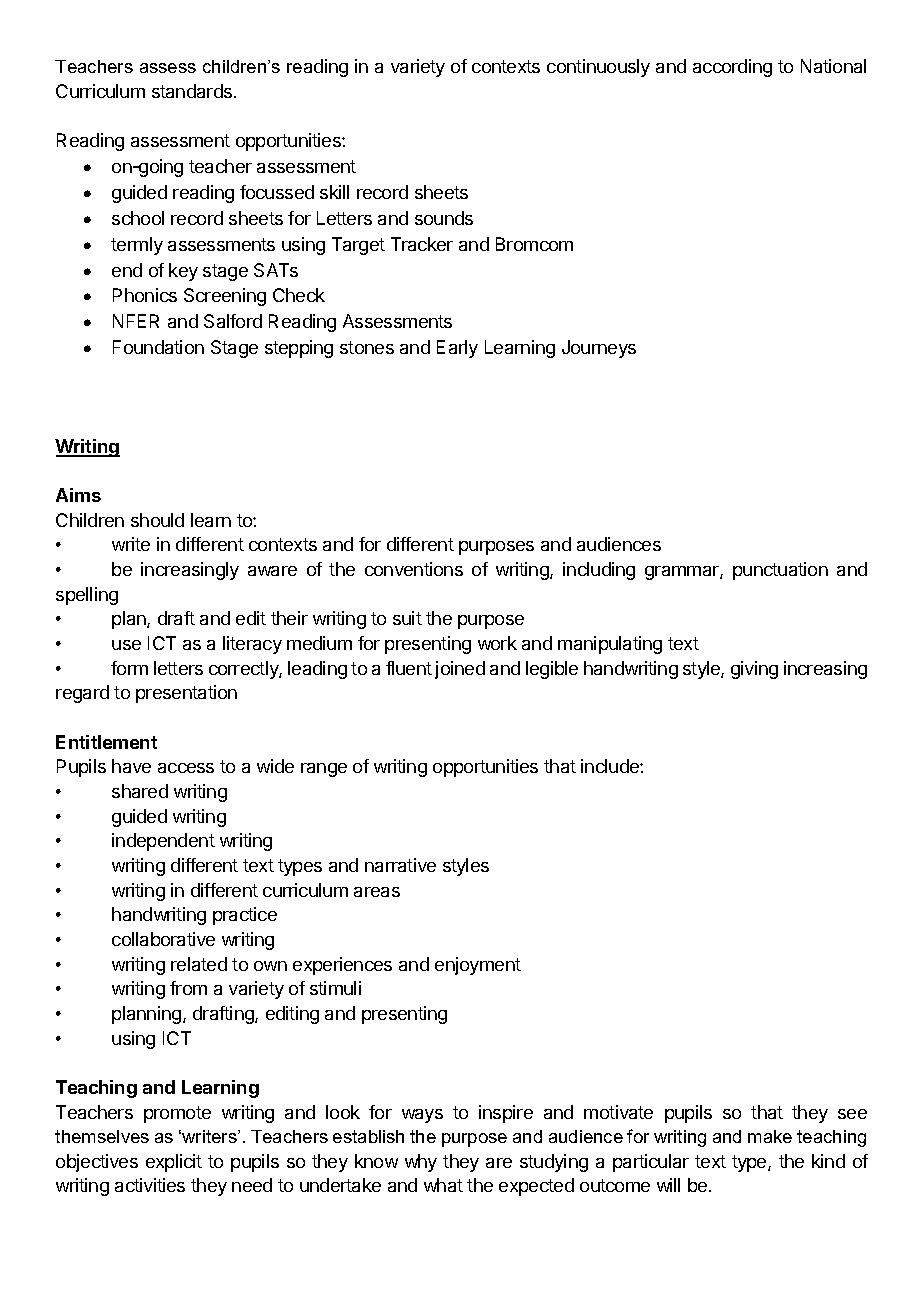 The height and width of the screenshot is (1308, 924). Describe the element at coordinates (174, 1163) in the screenshot. I see `explicit` at that location.
